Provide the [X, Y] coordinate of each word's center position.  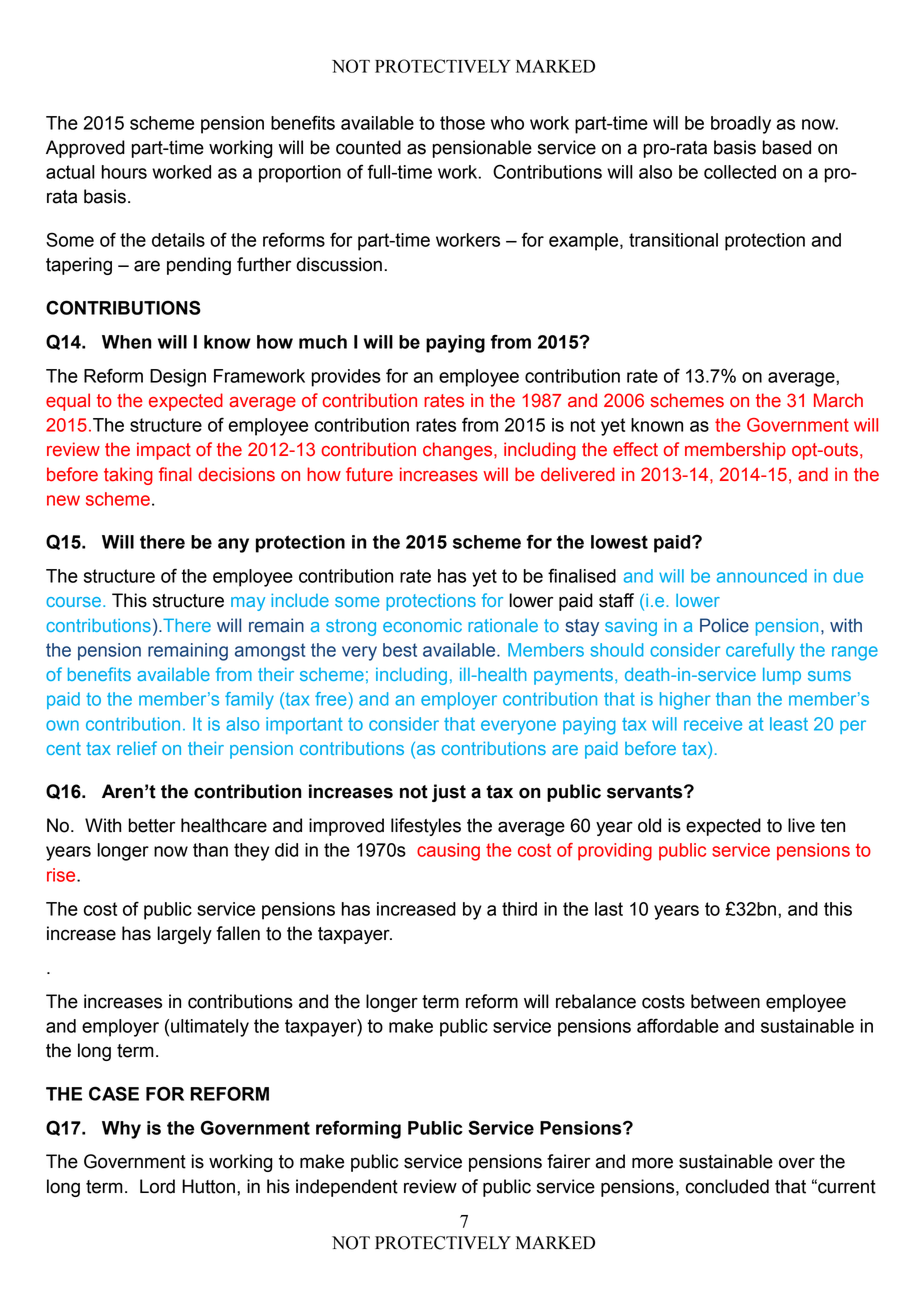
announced [762, 576]
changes [459, 451]
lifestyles [426, 827]
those [462, 123]
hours [124, 172]
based [787, 147]
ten [832, 826]
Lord [157, 1186]
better [152, 825]
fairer [568, 1161]
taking [128, 476]
